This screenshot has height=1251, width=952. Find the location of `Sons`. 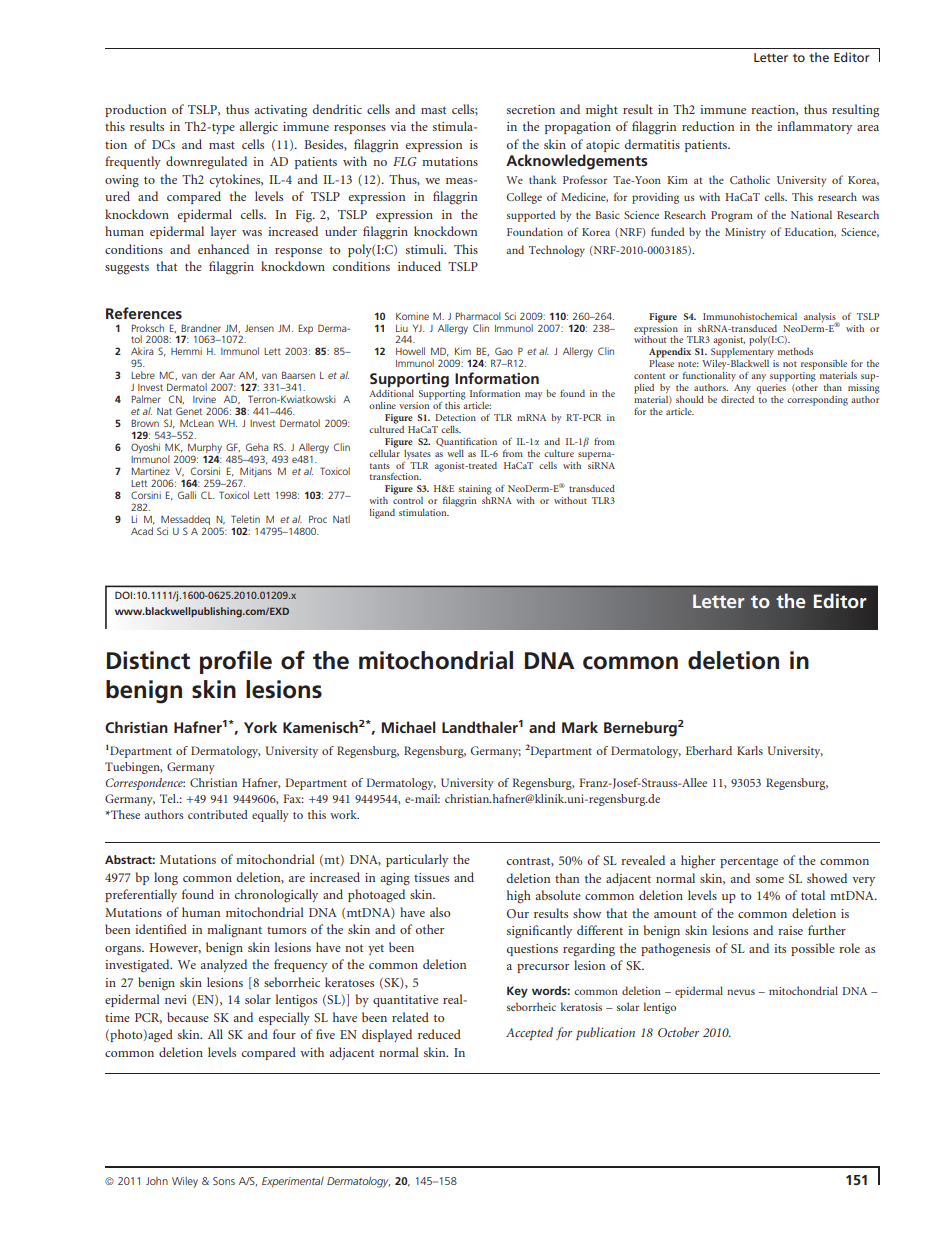

Sons is located at coordinates (224, 1181).
